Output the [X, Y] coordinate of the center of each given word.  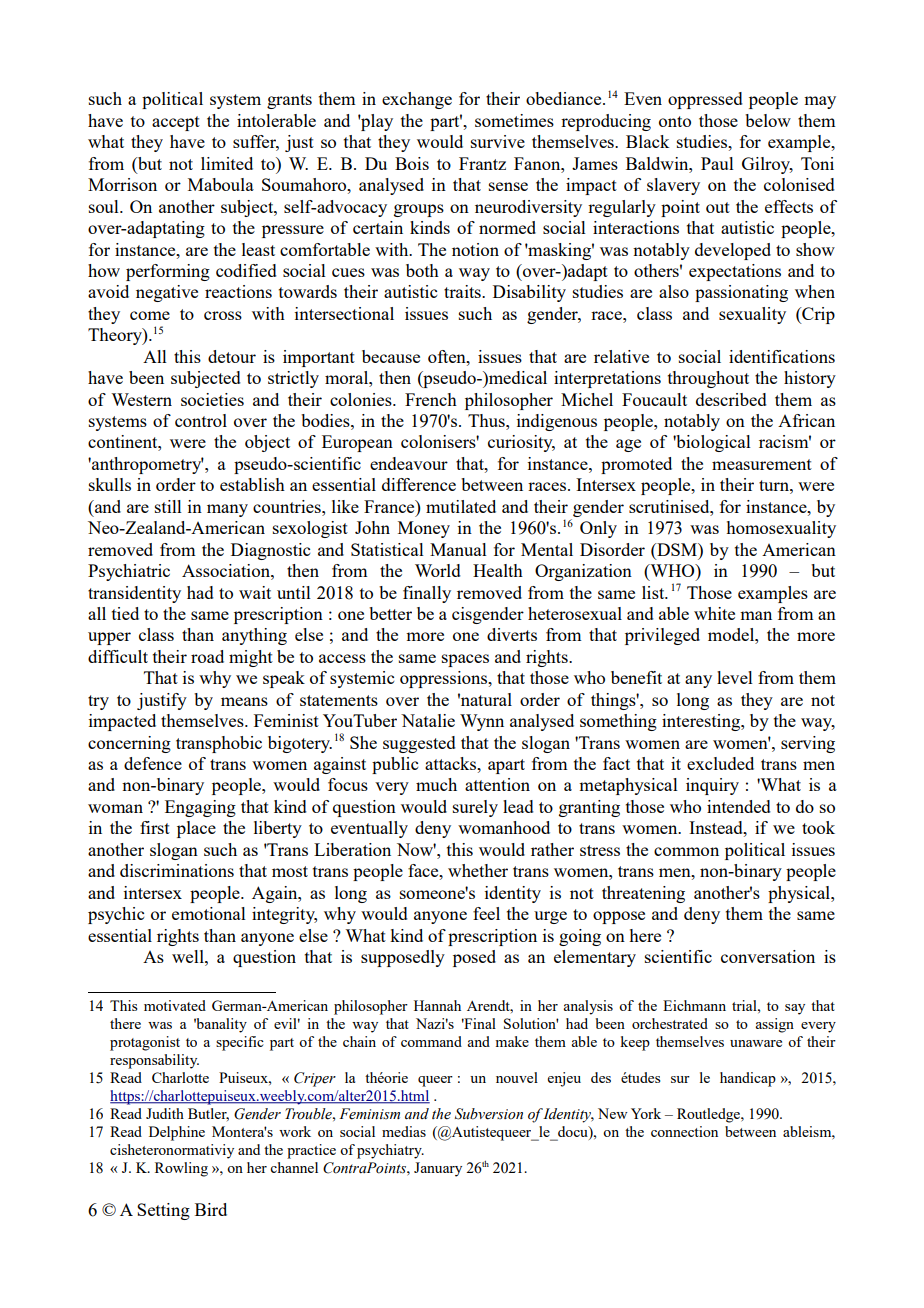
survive [498, 141]
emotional [209, 913]
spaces [465, 660]
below [768, 120]
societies [212, 399]
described [731, 399]
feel [486, 913]
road [207, 656]
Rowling [181, 1169]
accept [176, 123]
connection [684, 1131]
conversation [768, 956]
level [735, 677]
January [438, 1169]
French [431, 399]
